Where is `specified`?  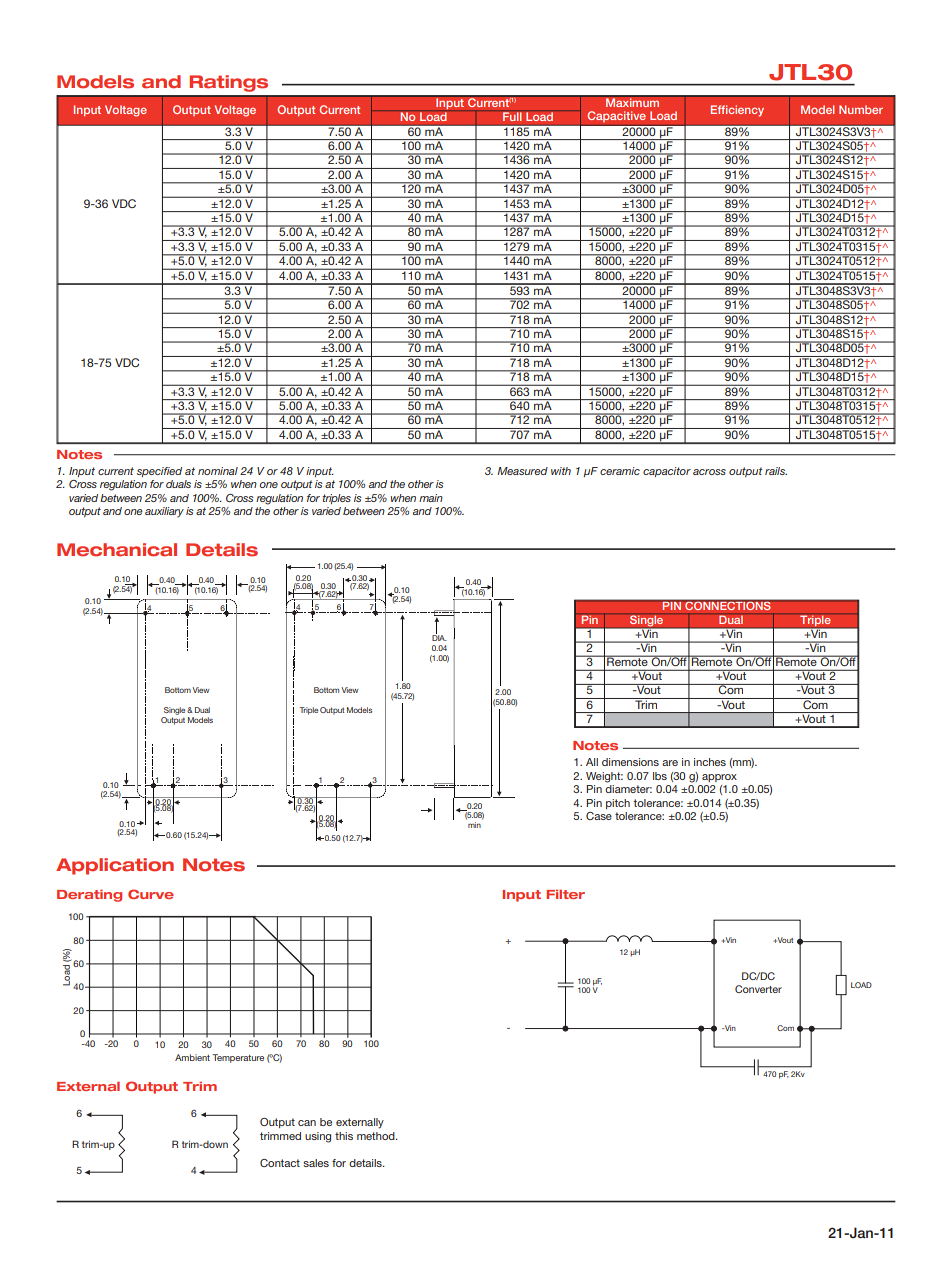
specified is located at coordinates (159, 472).
